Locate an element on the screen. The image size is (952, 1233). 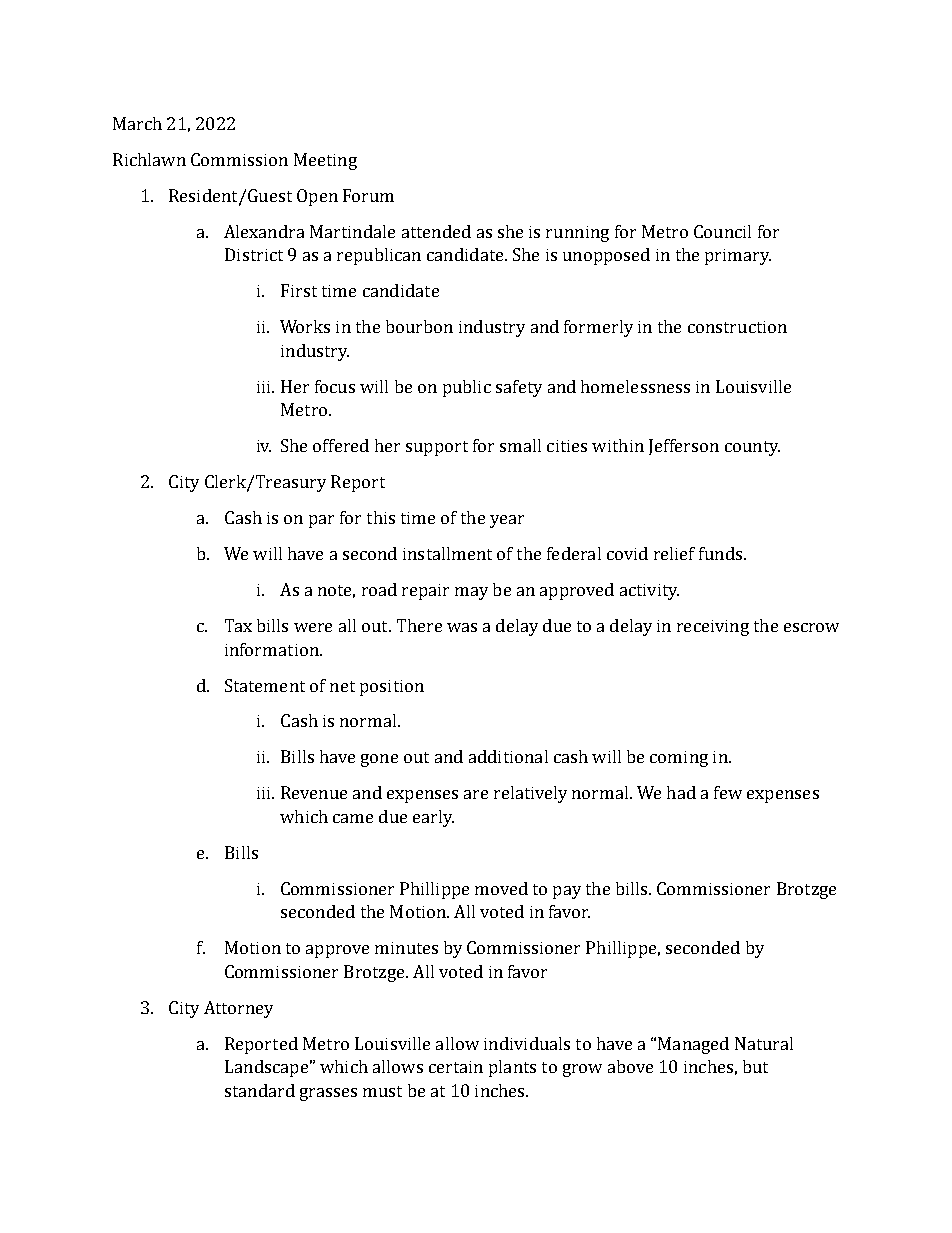
county is located at coordinates (752, 448).
